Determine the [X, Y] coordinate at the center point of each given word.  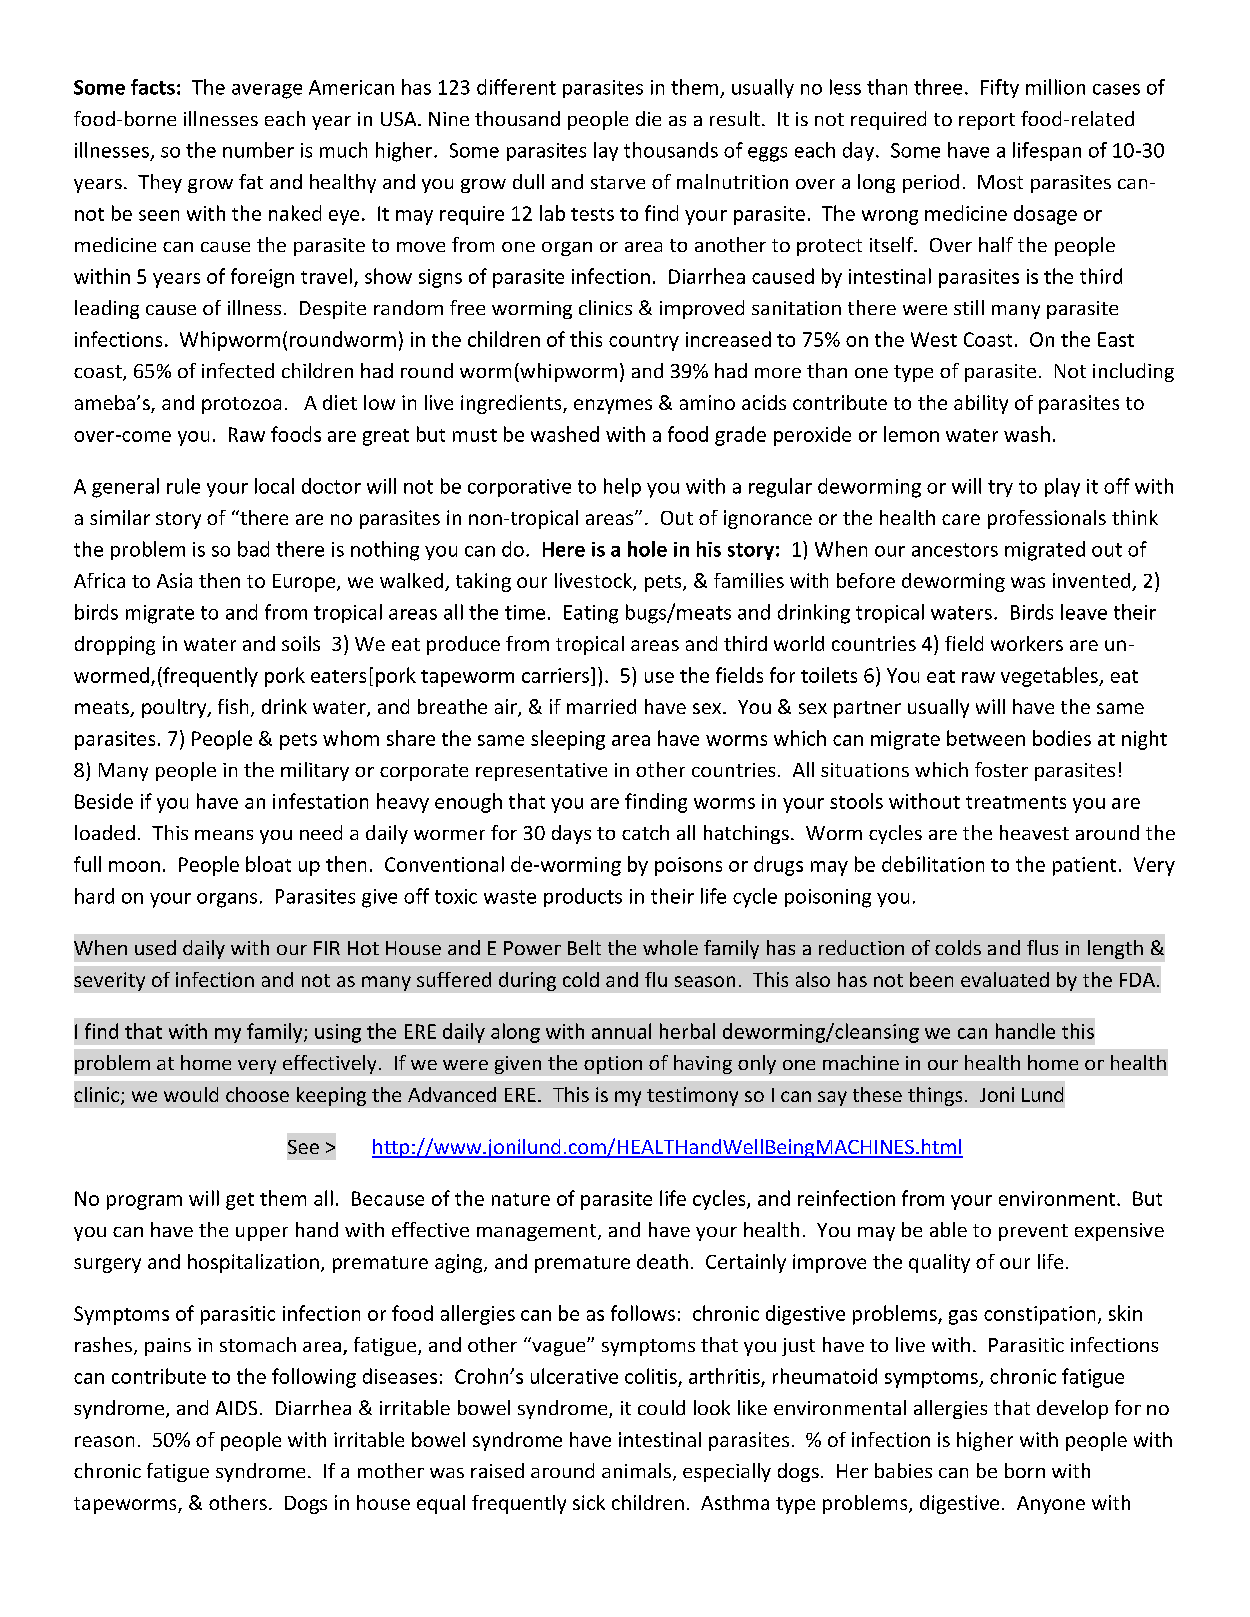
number [258, 150]
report [987, 121]
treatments [1016, 802]
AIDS [236, 1408]
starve [618, 182]
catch [645, 832]
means [224, 835]
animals [636, 1470]
